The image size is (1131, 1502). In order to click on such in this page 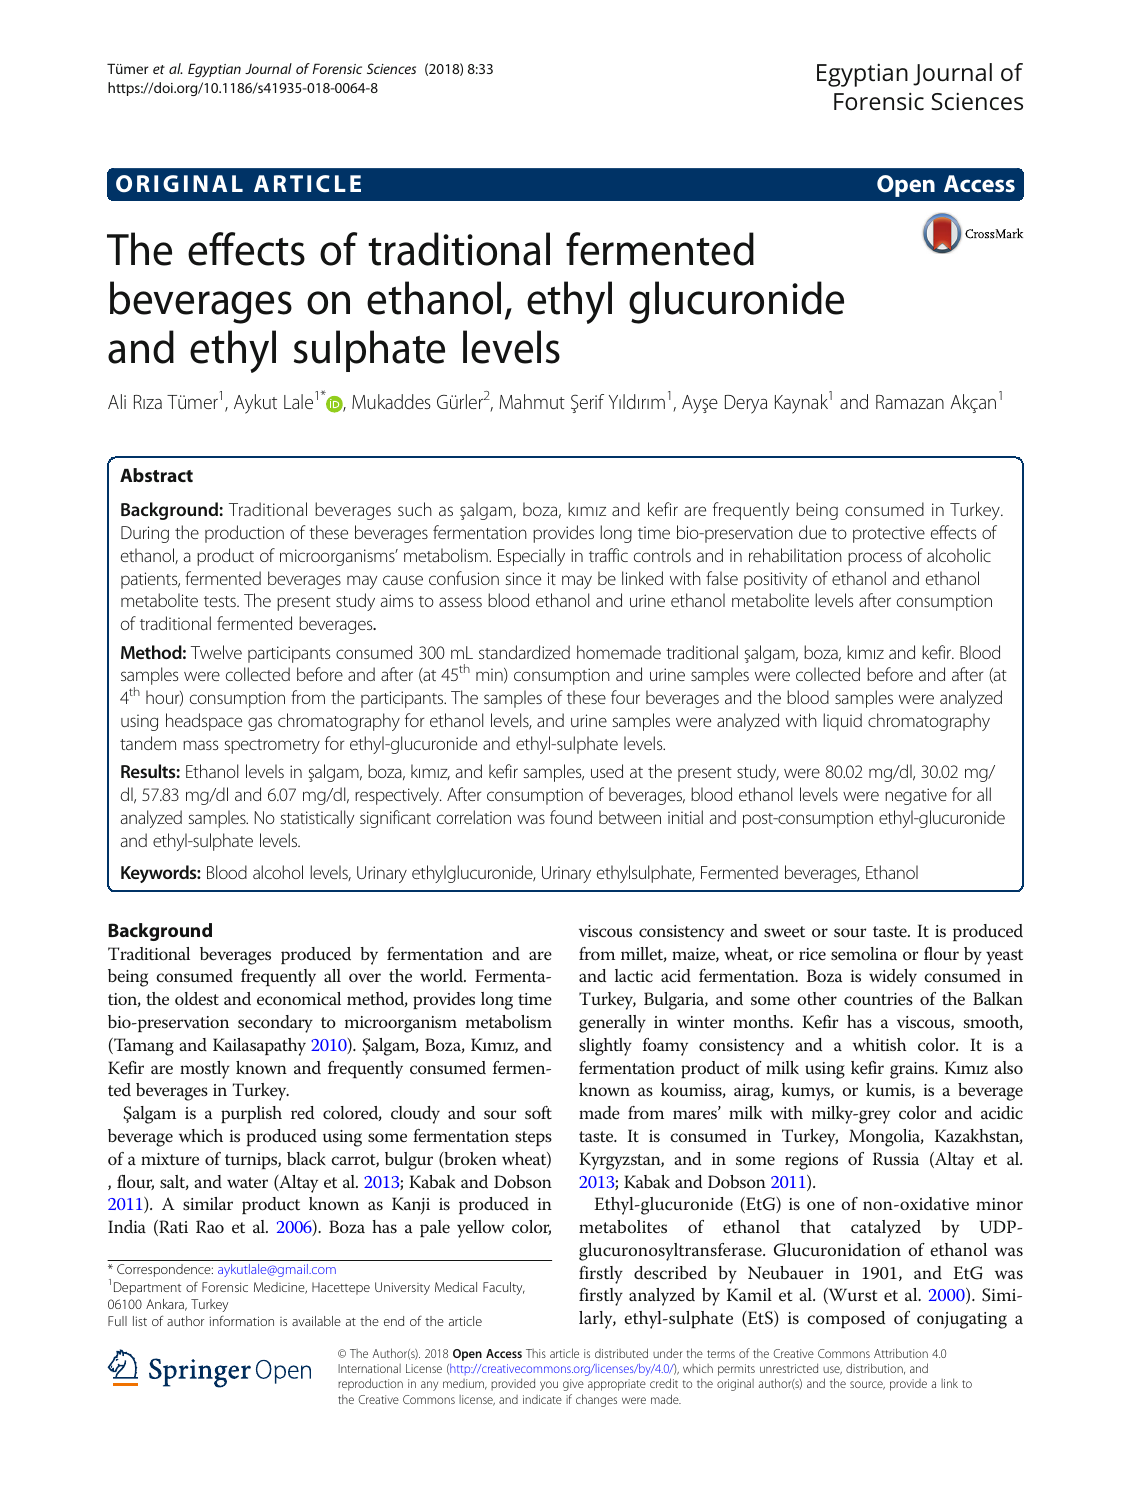, I will do `click(415, 509)`.
